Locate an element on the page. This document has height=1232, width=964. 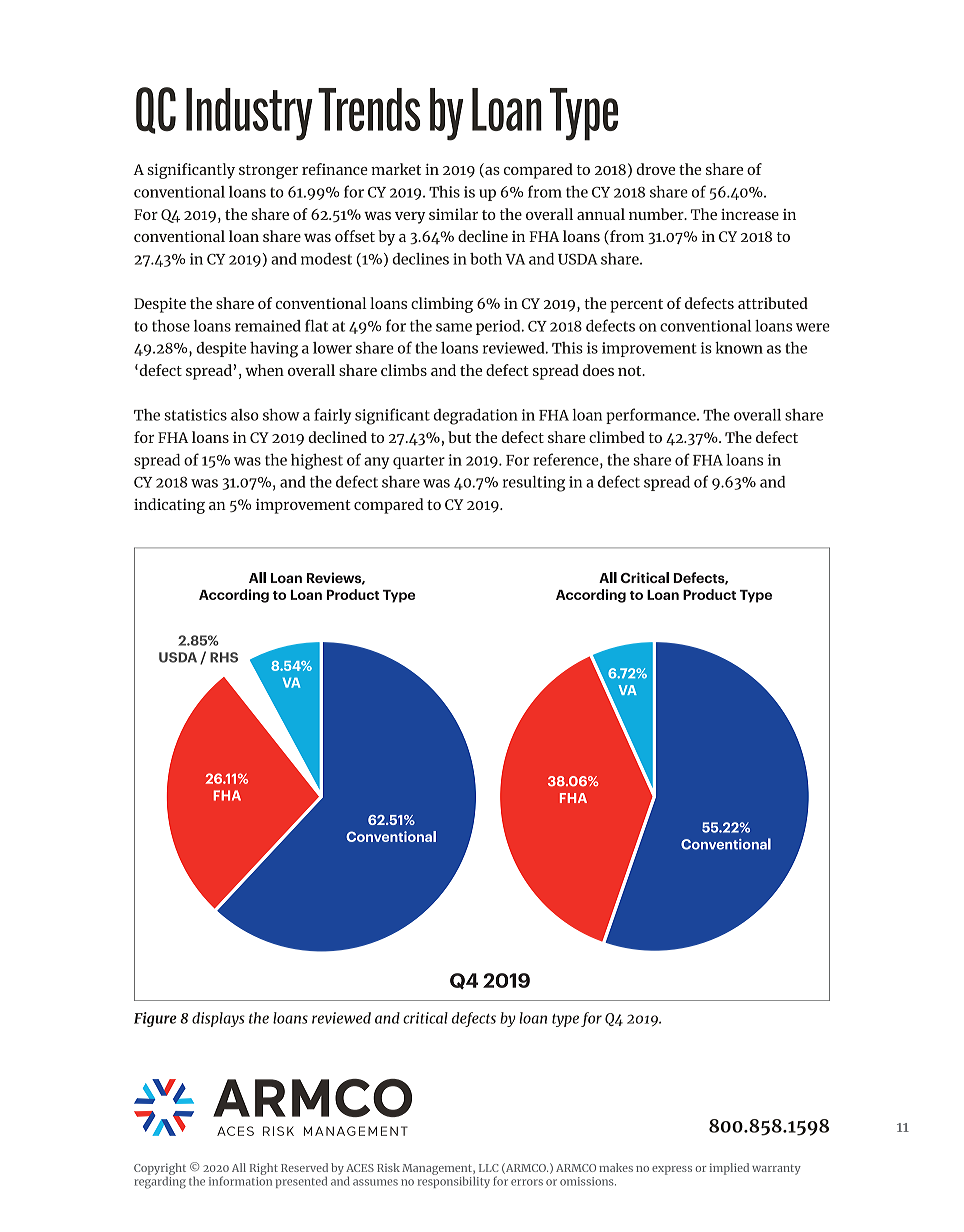
LLC is located at coordinates (488, 1168).
